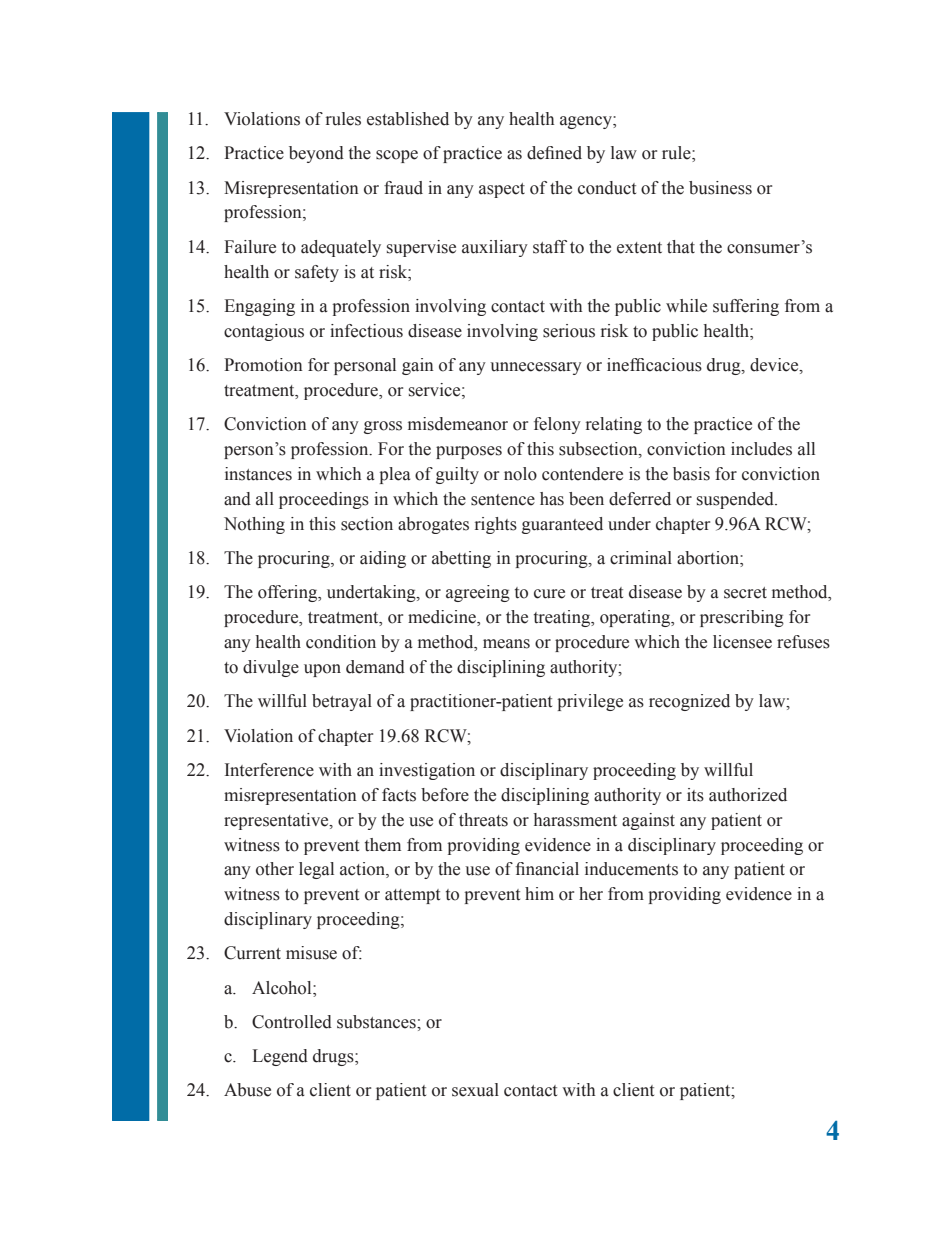 The image size is (952, 1233). Describe the element at coordinates (280, 1057) in the screenshot. I see `Legend` at that location.
